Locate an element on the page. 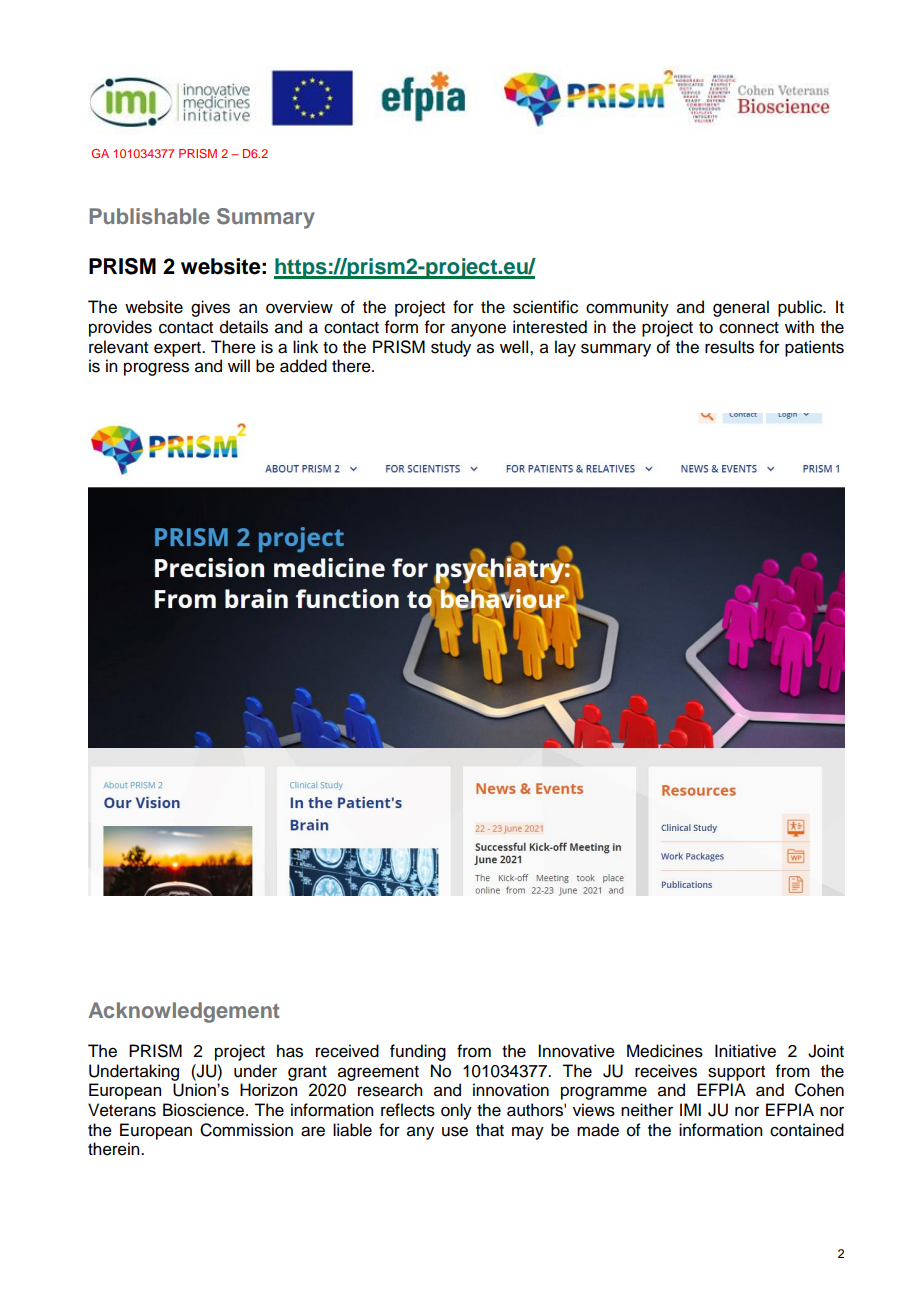 Image resolution: width=924 pixels, height=1309 pixels. results is located at coordinates (729, 347).
